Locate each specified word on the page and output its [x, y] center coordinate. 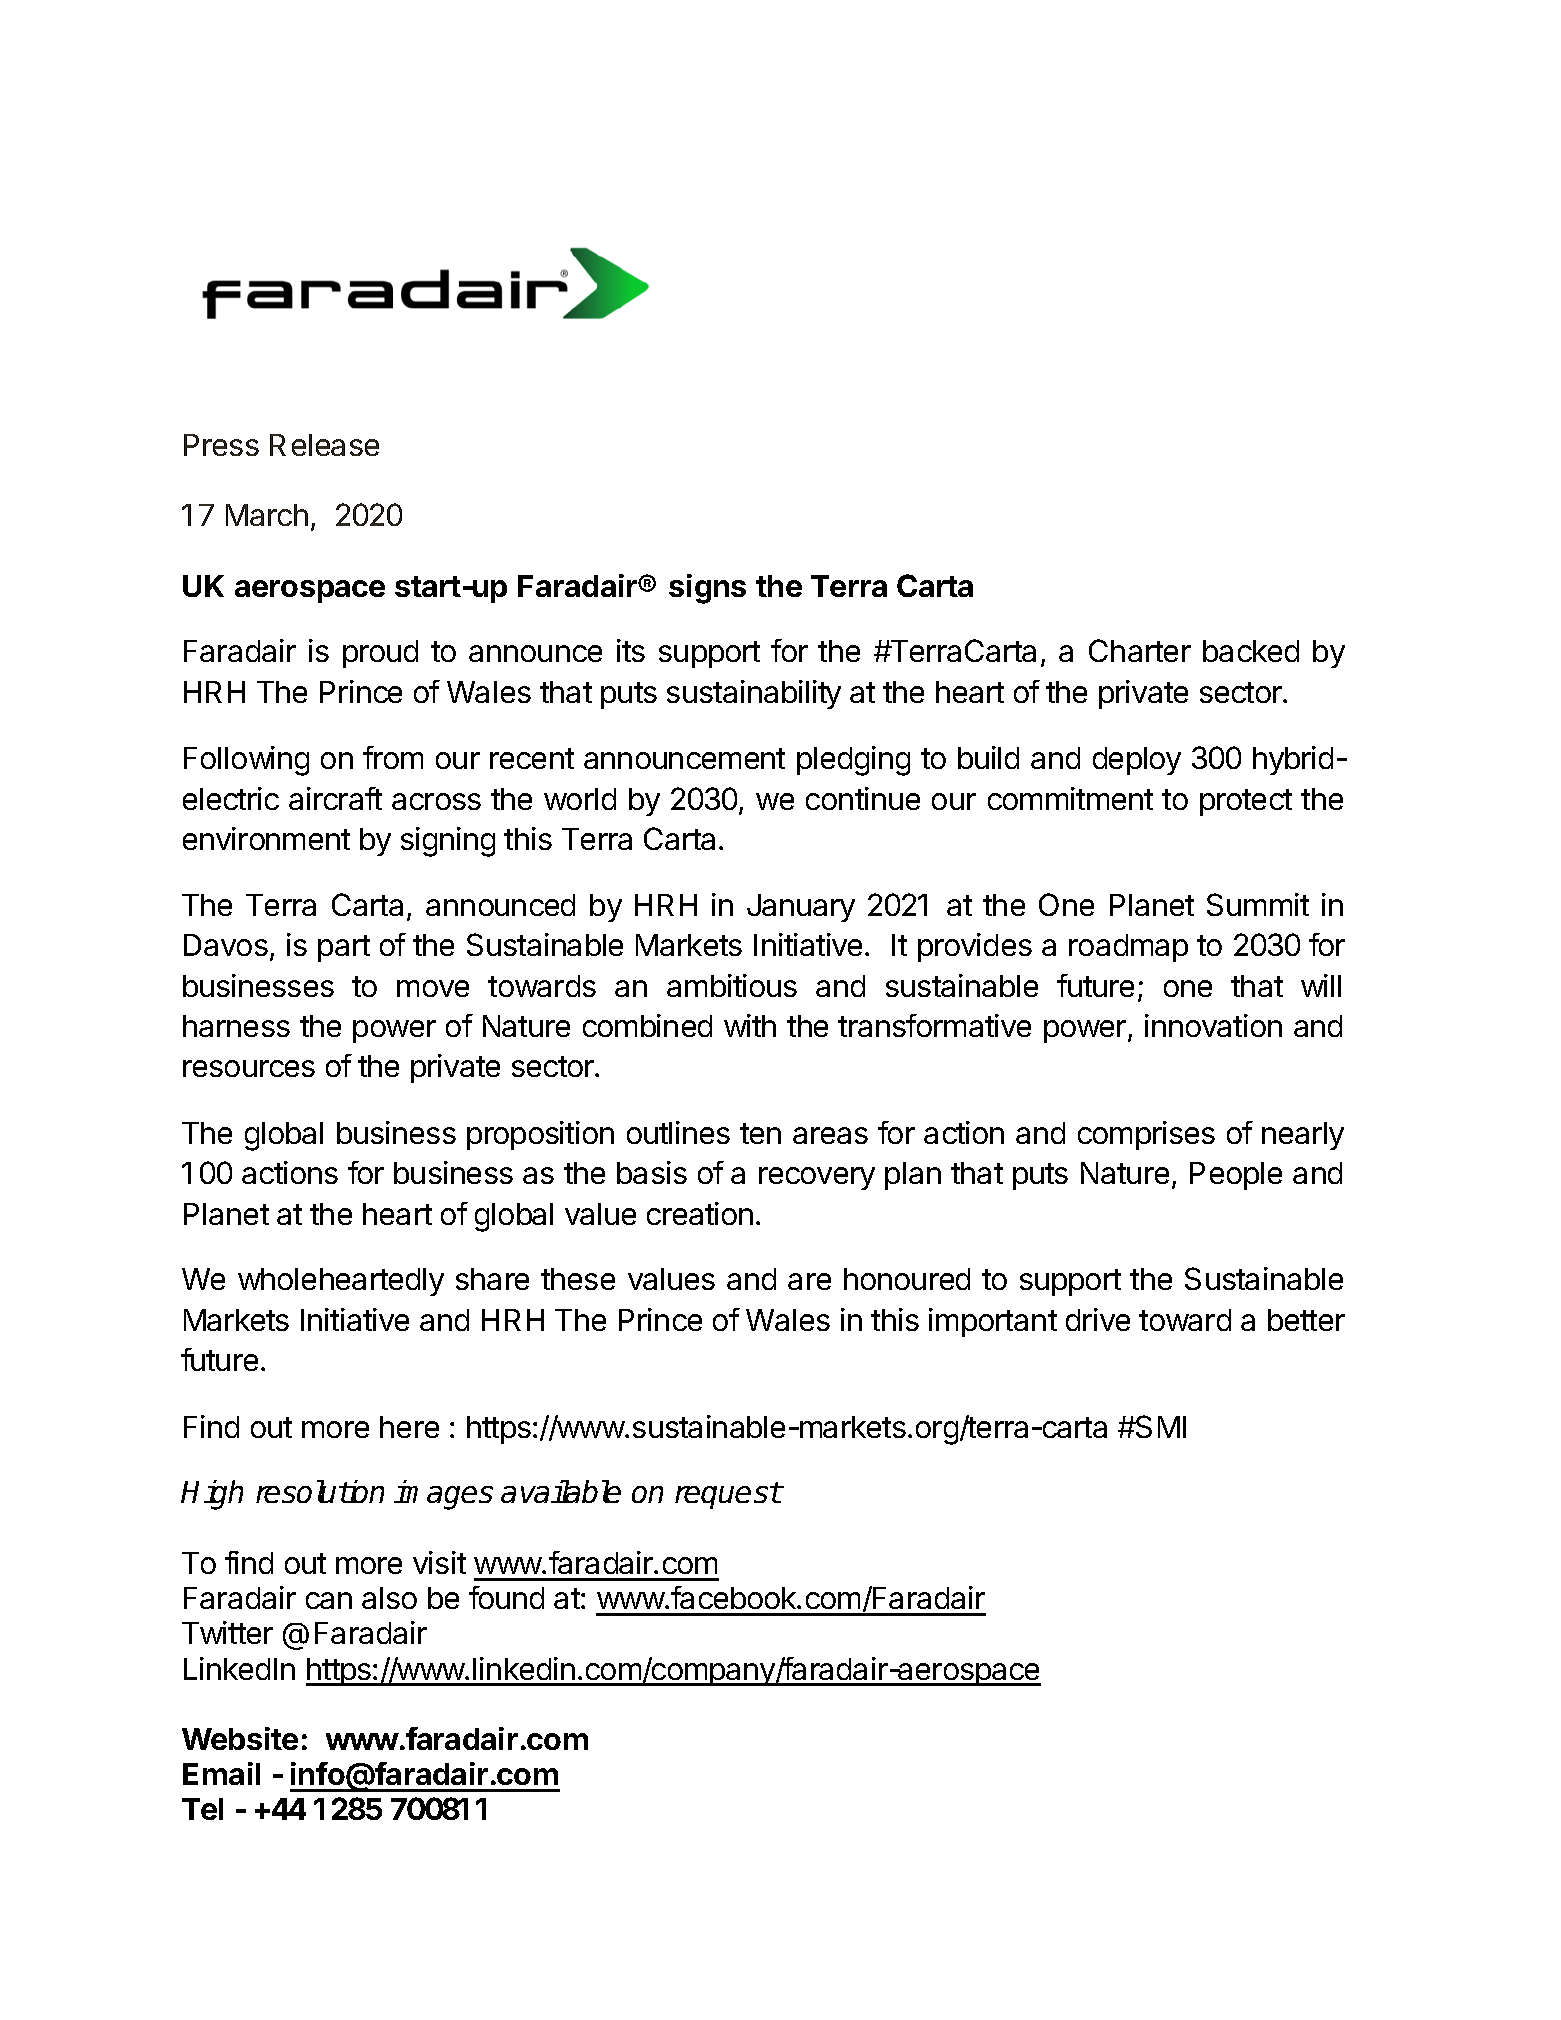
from [393, 757]
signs [707, 589]
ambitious [732, 985]
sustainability [754, 694]
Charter [1140, 650]
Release [324, 445]
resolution [320, 1491]
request [728, 1495]
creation [700, 1213]
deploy [1137, 761]
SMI [1160, 1426]
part [344, 948]
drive [1098, 1319]
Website [240, 1738]
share [492, 1279]
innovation [1213, 1025]
